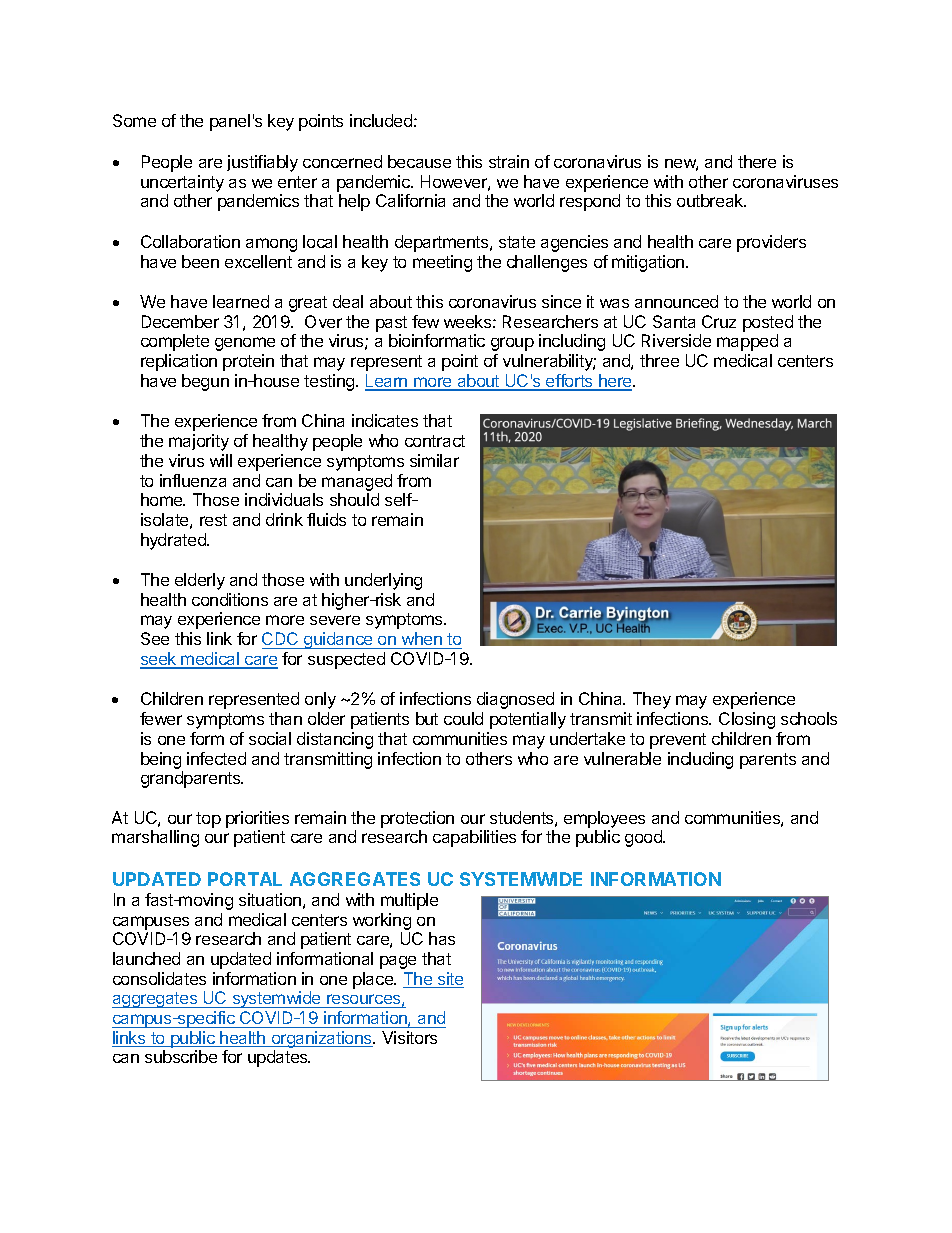  Describe the element at coordinates (644, 838) in the screenshot. I see `good` at that location.
